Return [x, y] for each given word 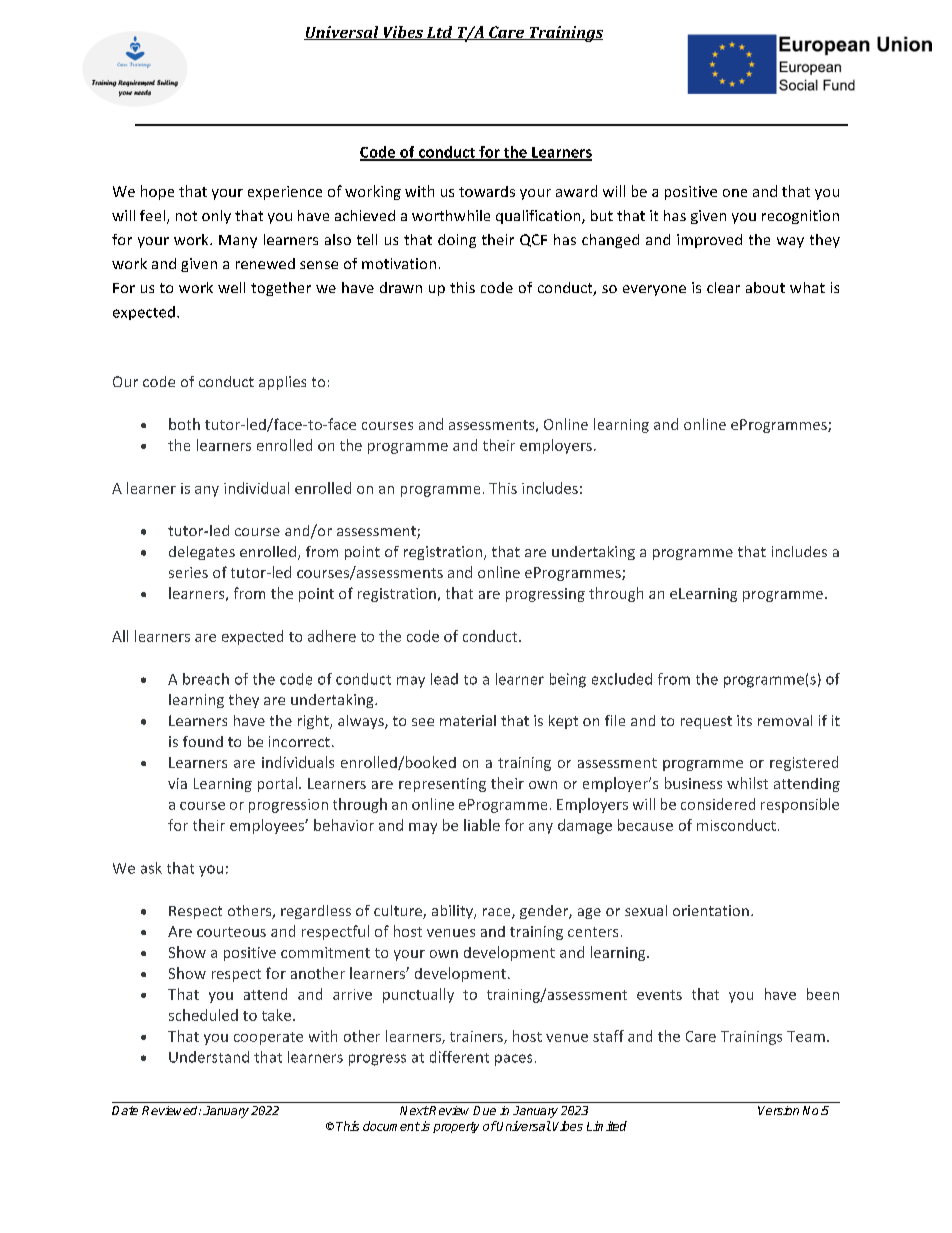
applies [282, 383]
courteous [231, 932]
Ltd [439, 33]
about [765, 287]
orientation [711, 910]
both [184, 424]
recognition [800, 217]
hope [157, 192]
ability [453, 912]
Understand [209, 1057]
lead [444, 679]
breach [206, 679]
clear [723, 287]
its [744, 720]
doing [457, 241]
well [231, 287]
